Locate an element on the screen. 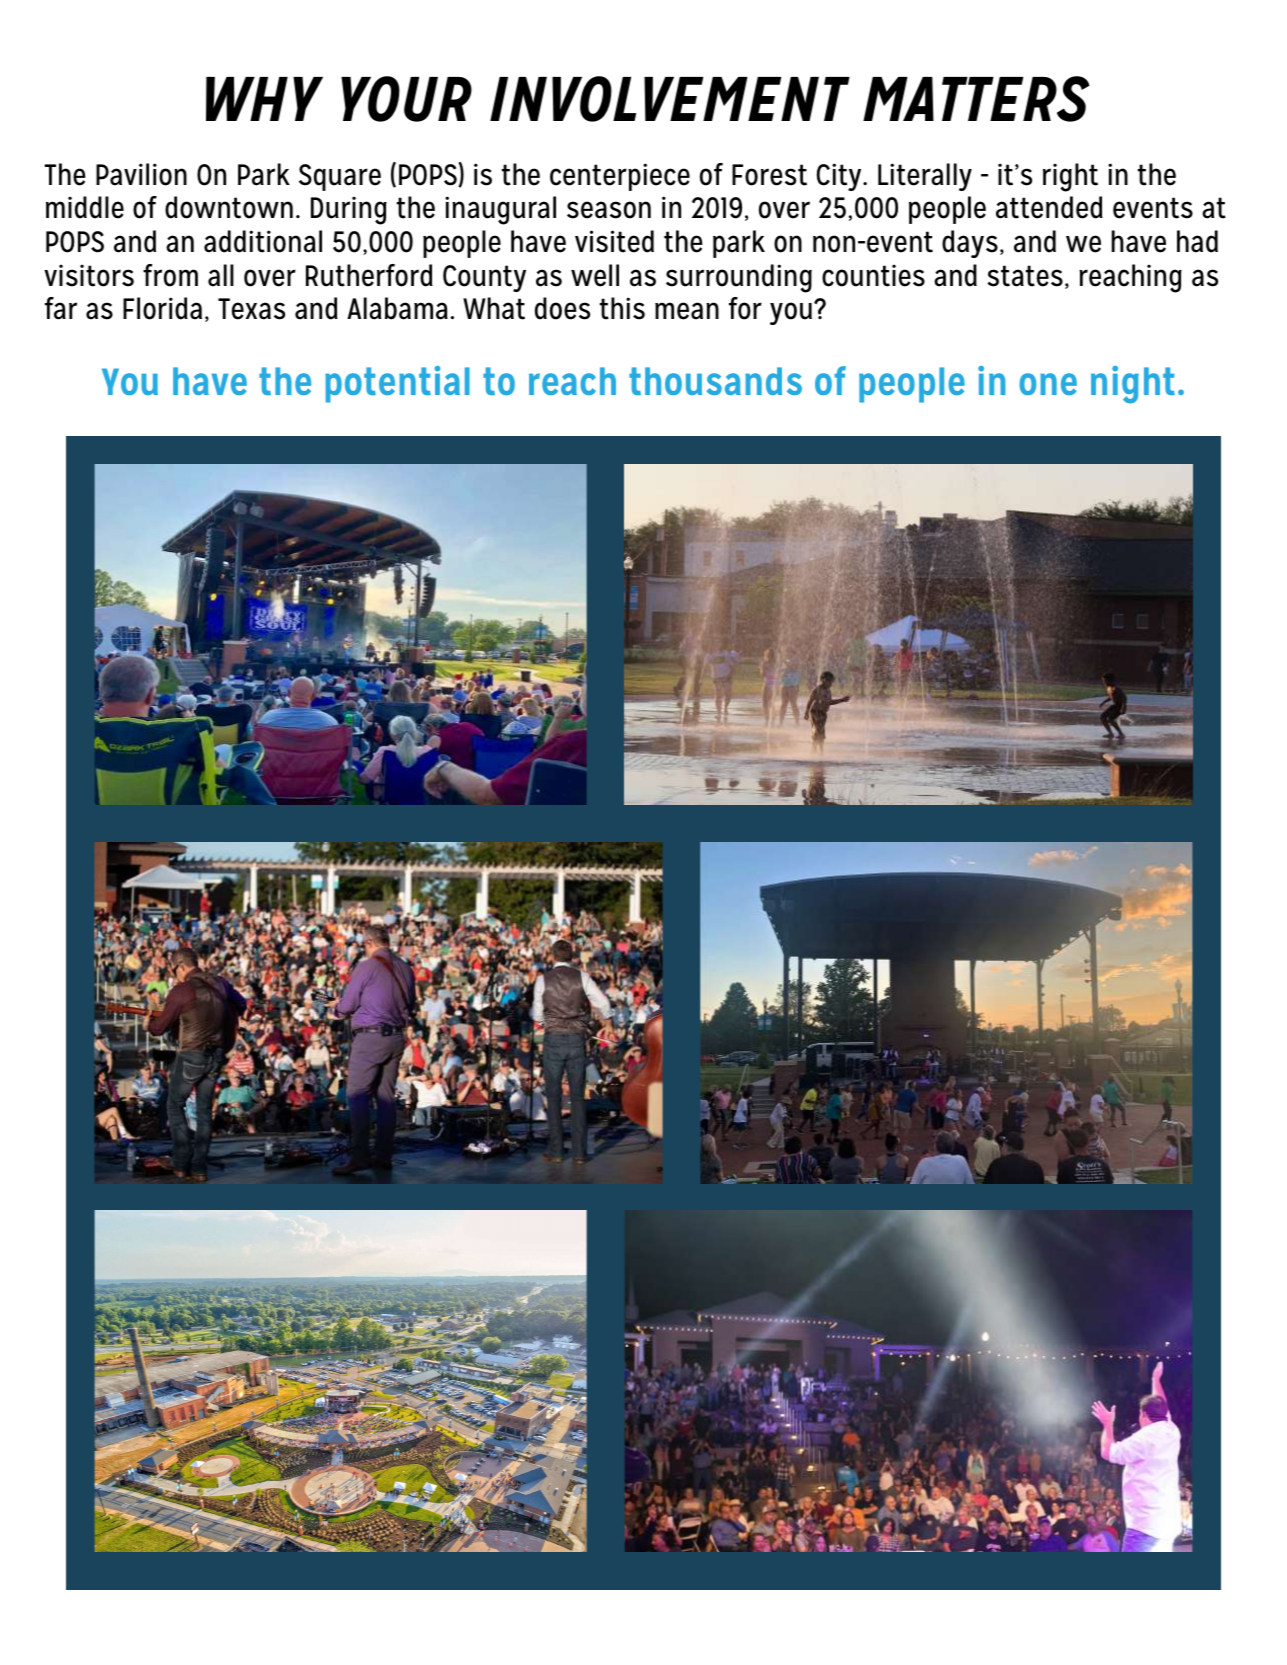 The width and height of the screenshot is (1287, 1665). days is located at coordinates (970, 244).
